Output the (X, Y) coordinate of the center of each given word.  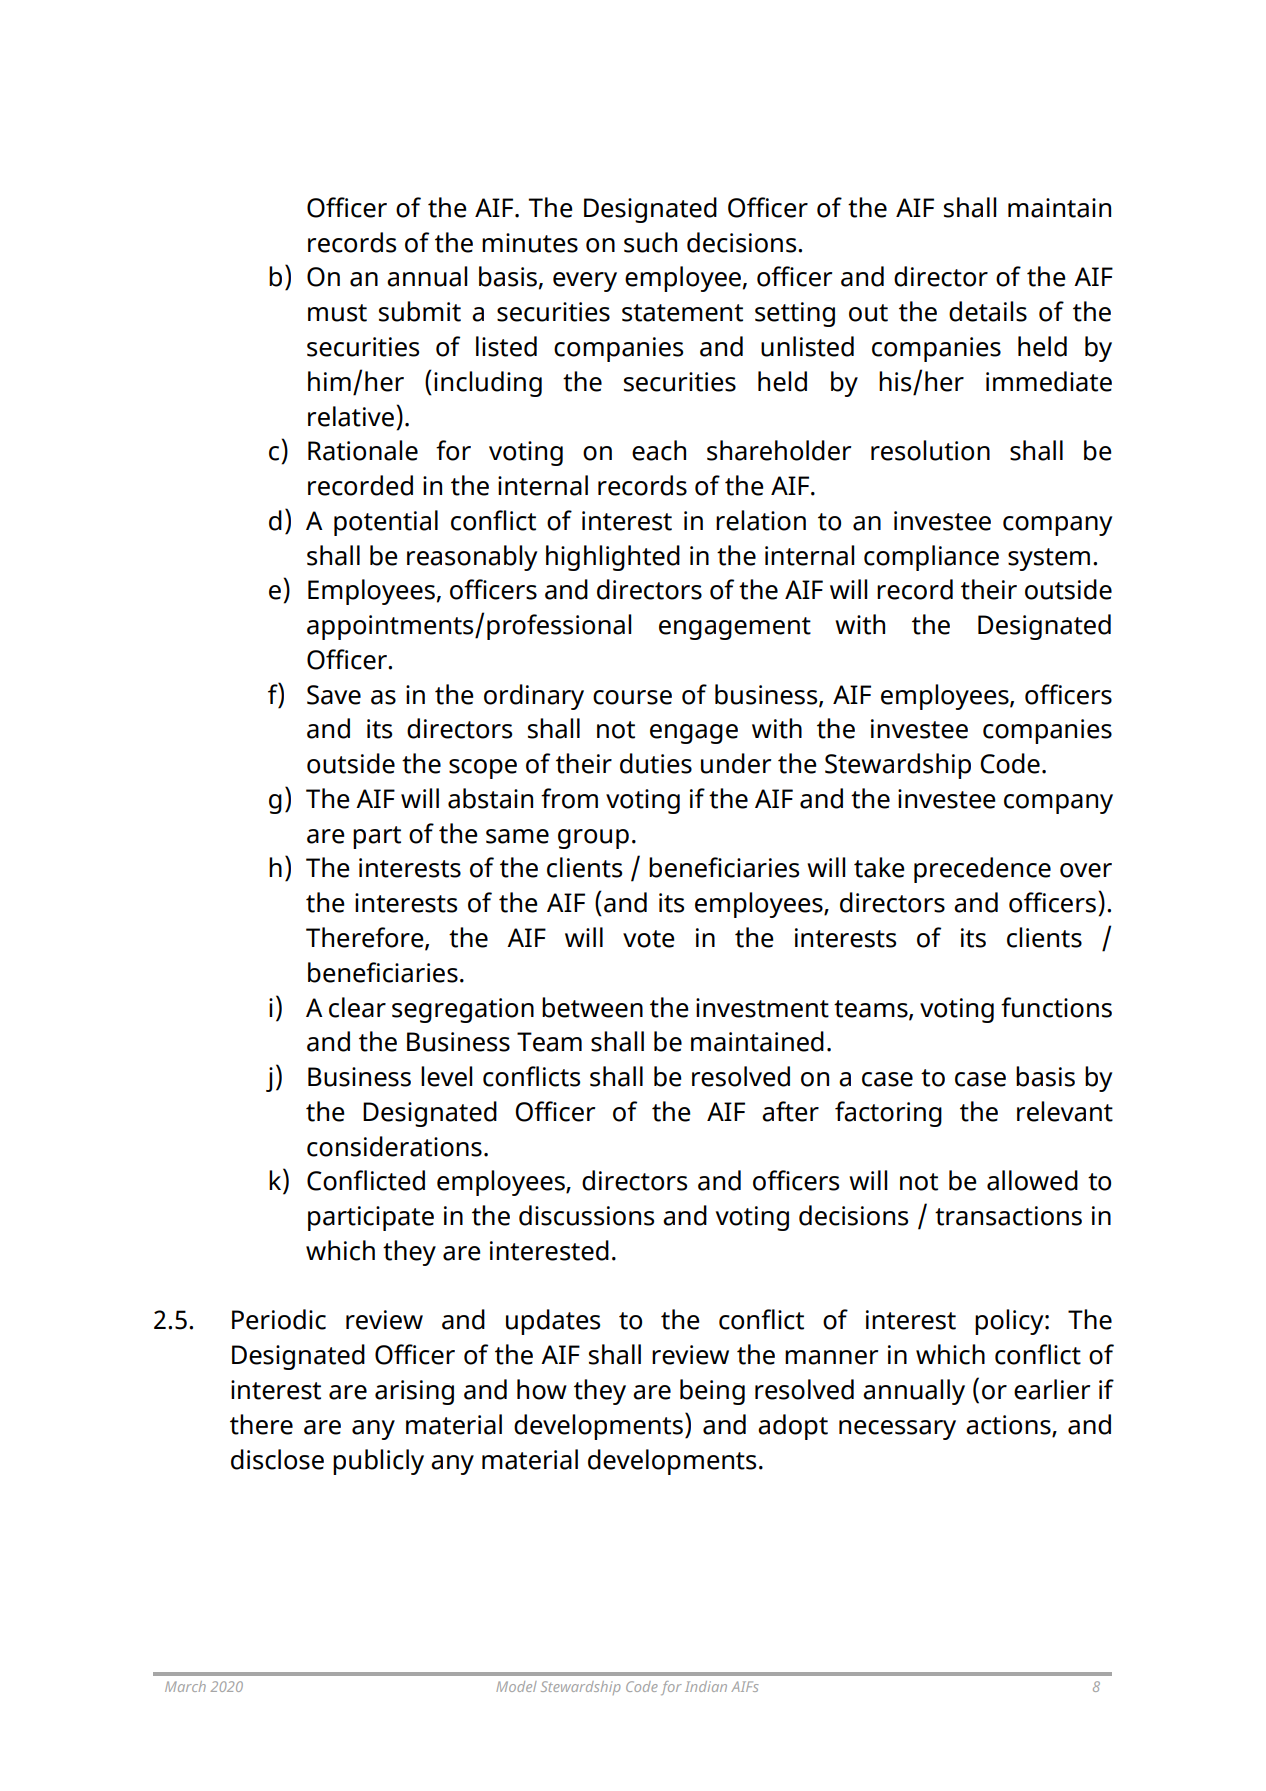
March (185, 1686)
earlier (1052, 1389)
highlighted (613, 558)
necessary (897, 1430)
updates (553, 1322)
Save (334, 695)
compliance (931, 558)
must (337, 313)
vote (649, 939)
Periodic (279, 1319)
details (988, 311)
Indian (706, 1686)
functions (1056, 1007)
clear (357, 1007)
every (585, 282)
